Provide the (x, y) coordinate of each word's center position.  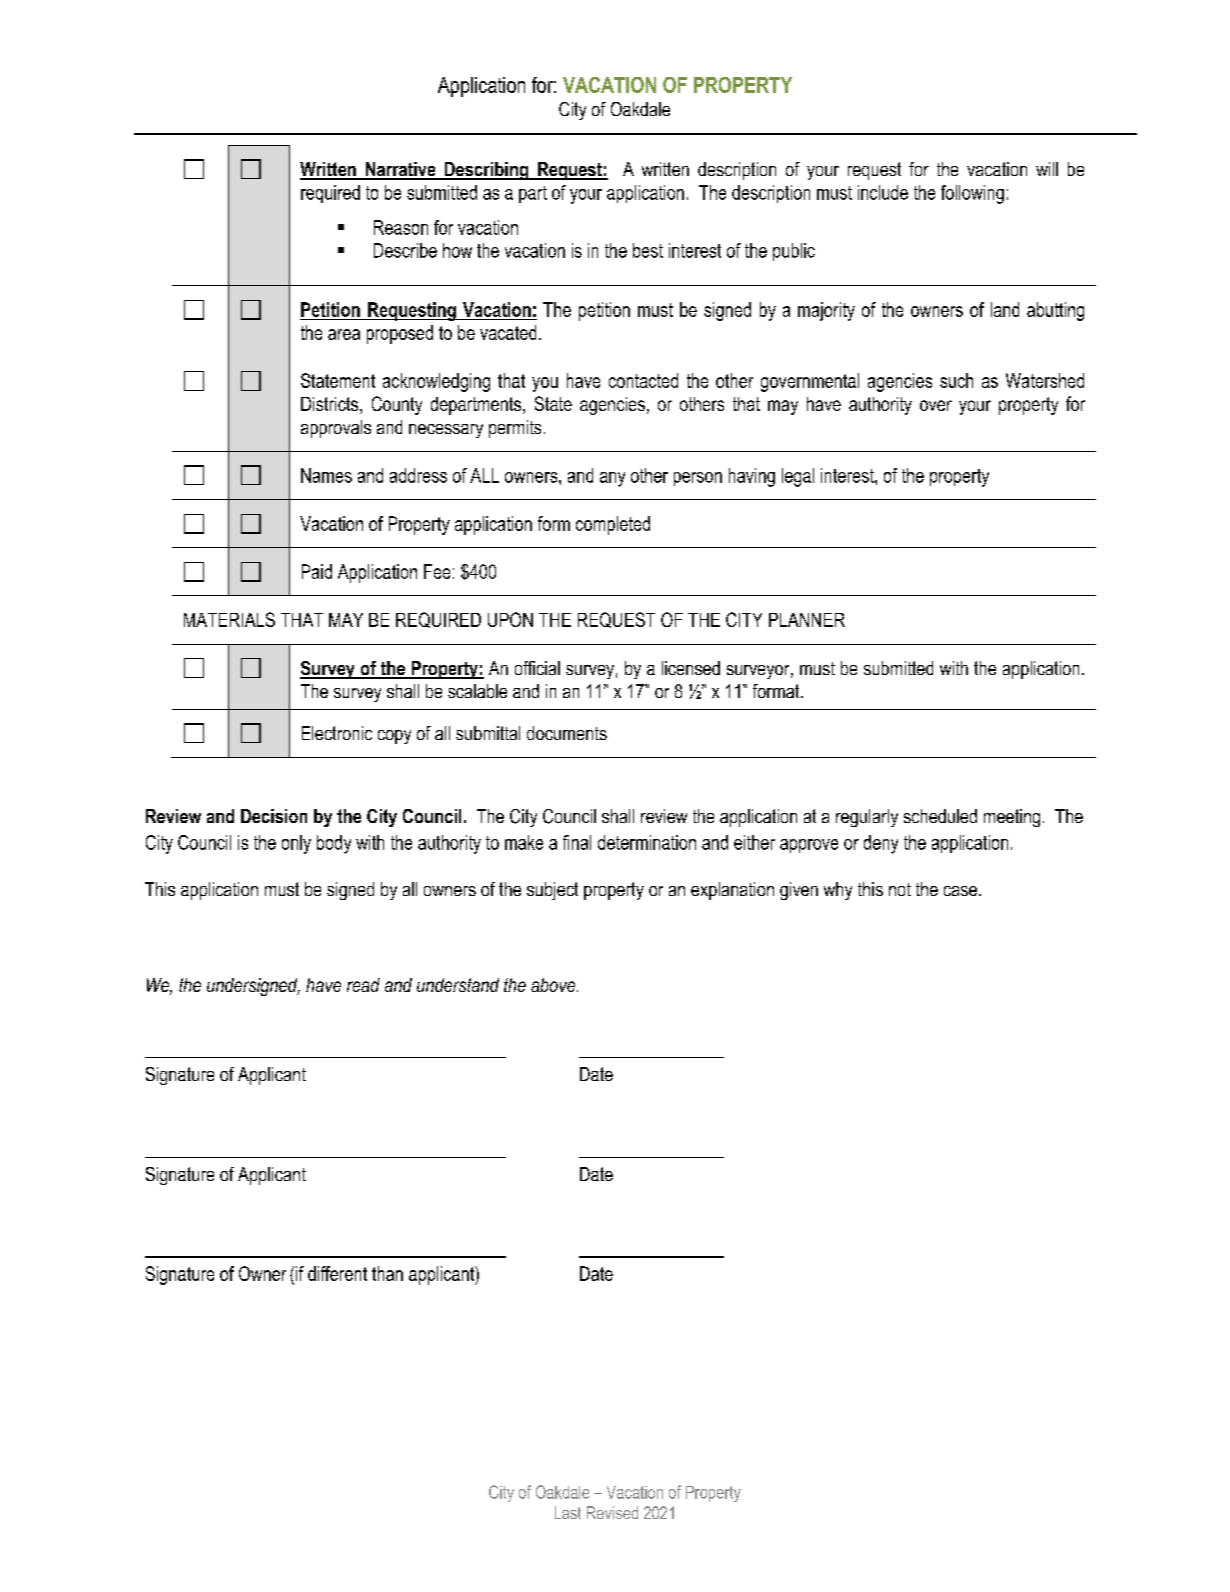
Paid (317, 571)
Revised (612, 1512)
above (554, 985)
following (972, 194)
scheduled (940, 816)
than (387, 1273)
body (334, 844)
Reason (401, 227)
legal (798, 477)
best (648, 250)
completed (613, 525)
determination (647, 842)
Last (568, 1512)
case (960, 891)
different (337, 1273)
